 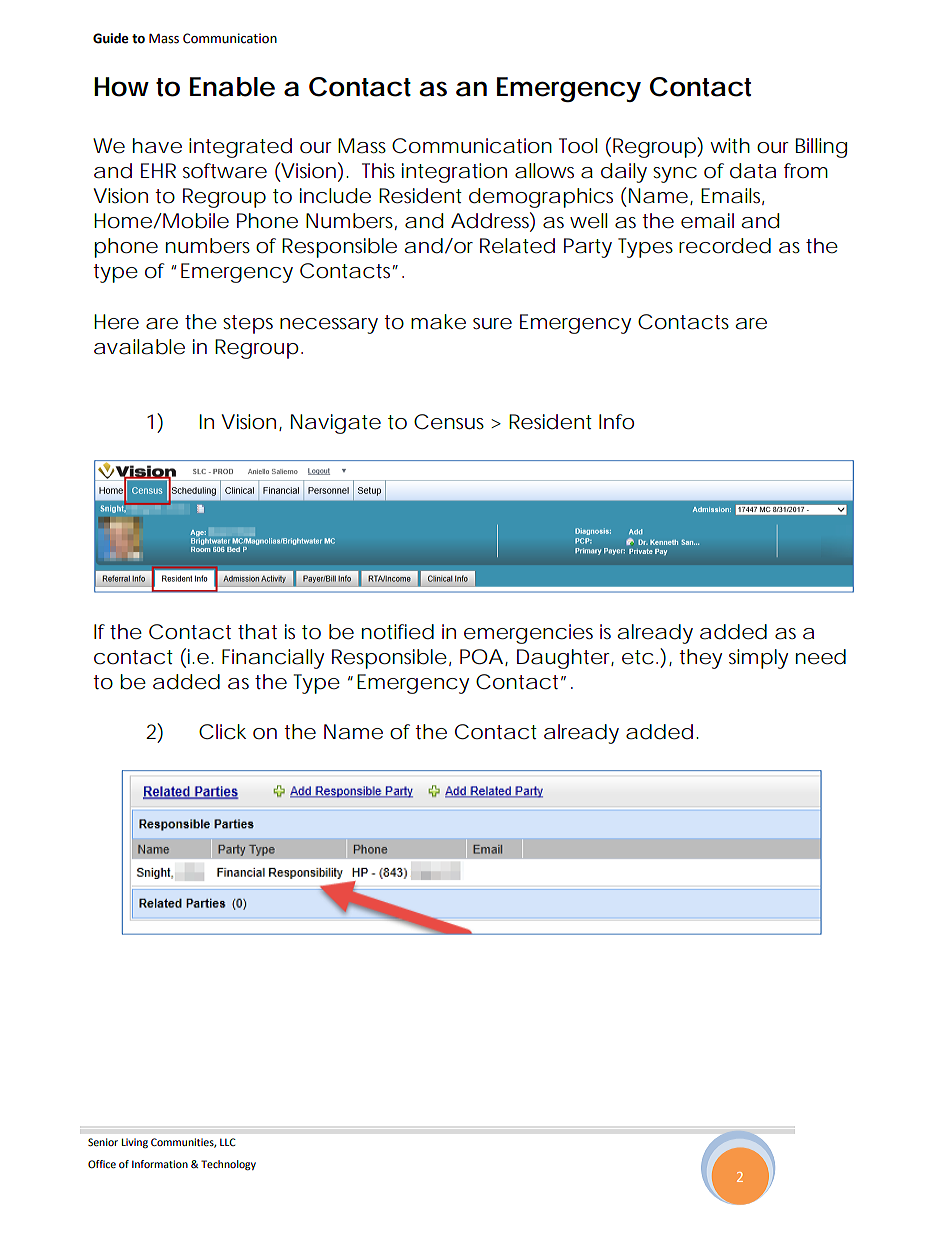 I want to click on they, so click(x=700, y=659).
